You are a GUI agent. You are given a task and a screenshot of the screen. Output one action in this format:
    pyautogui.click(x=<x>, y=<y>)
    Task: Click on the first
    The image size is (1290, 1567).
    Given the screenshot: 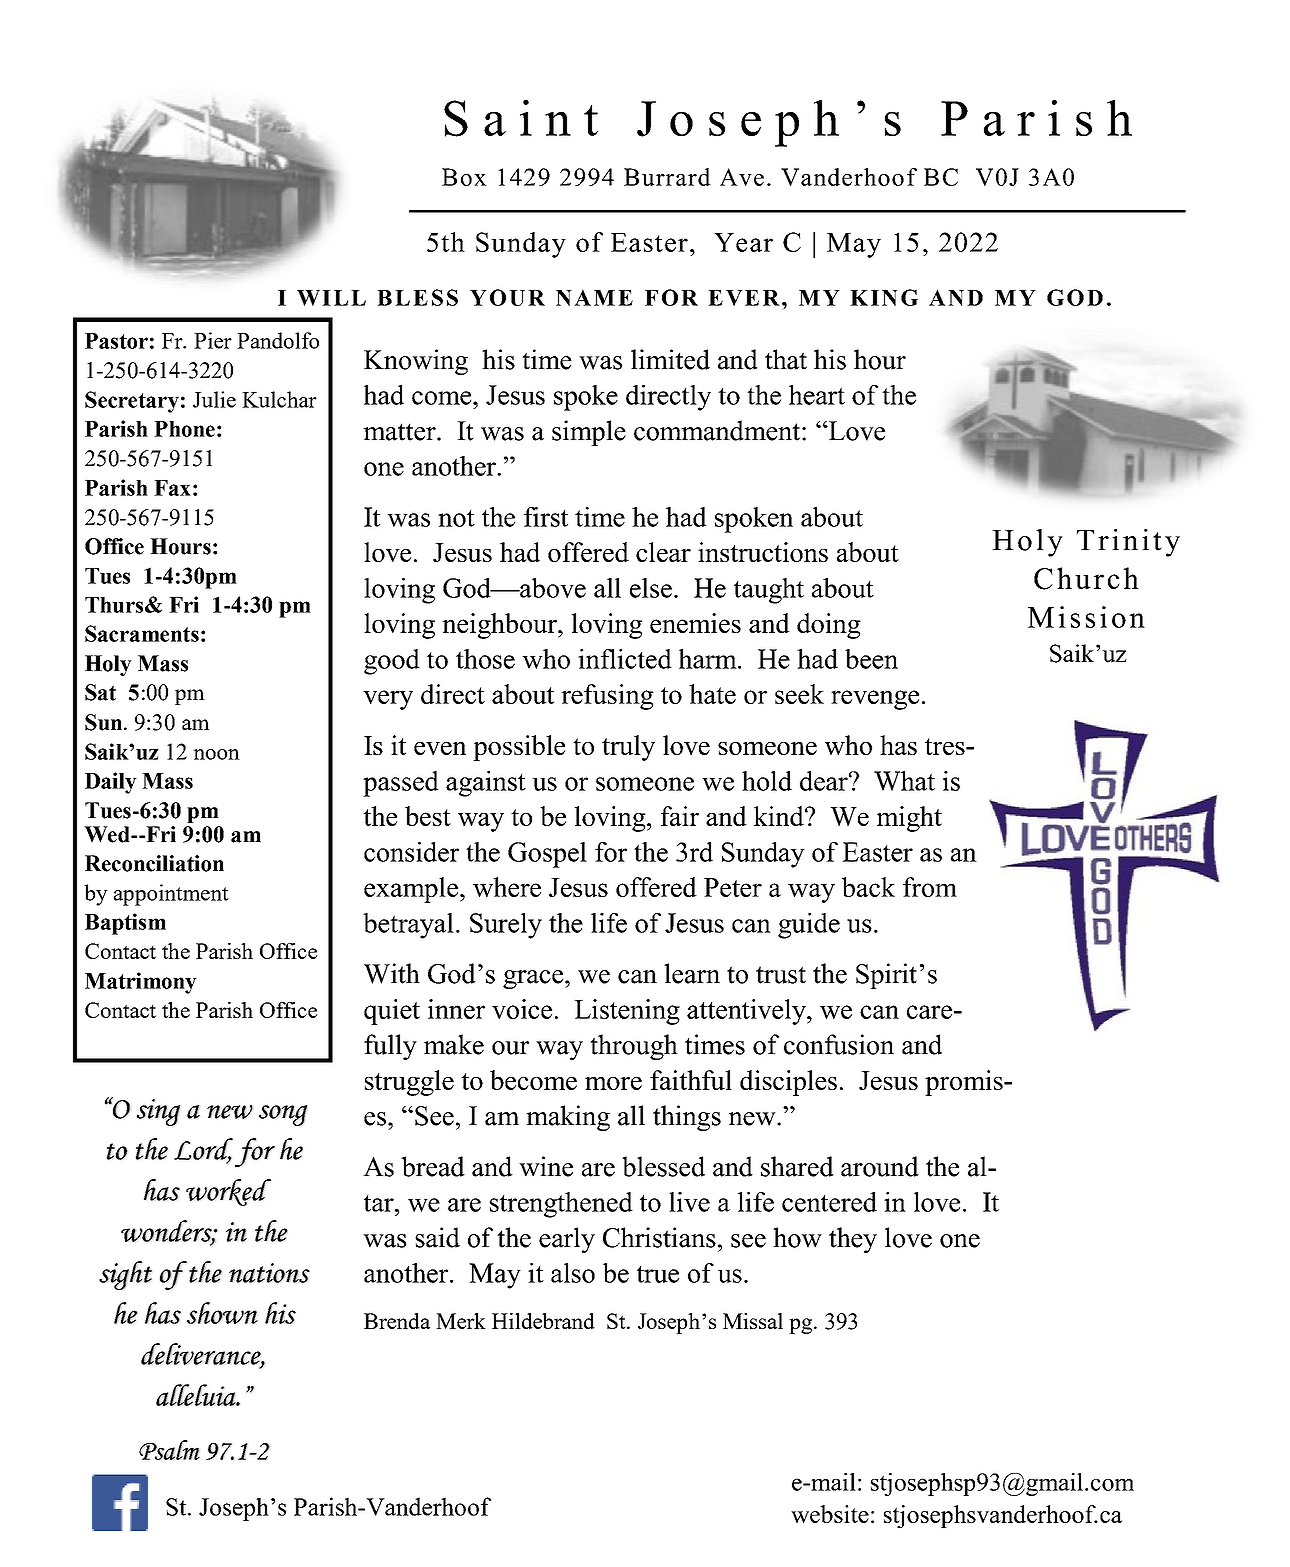 What is the action you would take?
    pyautogui.click(x=546, y=517)
